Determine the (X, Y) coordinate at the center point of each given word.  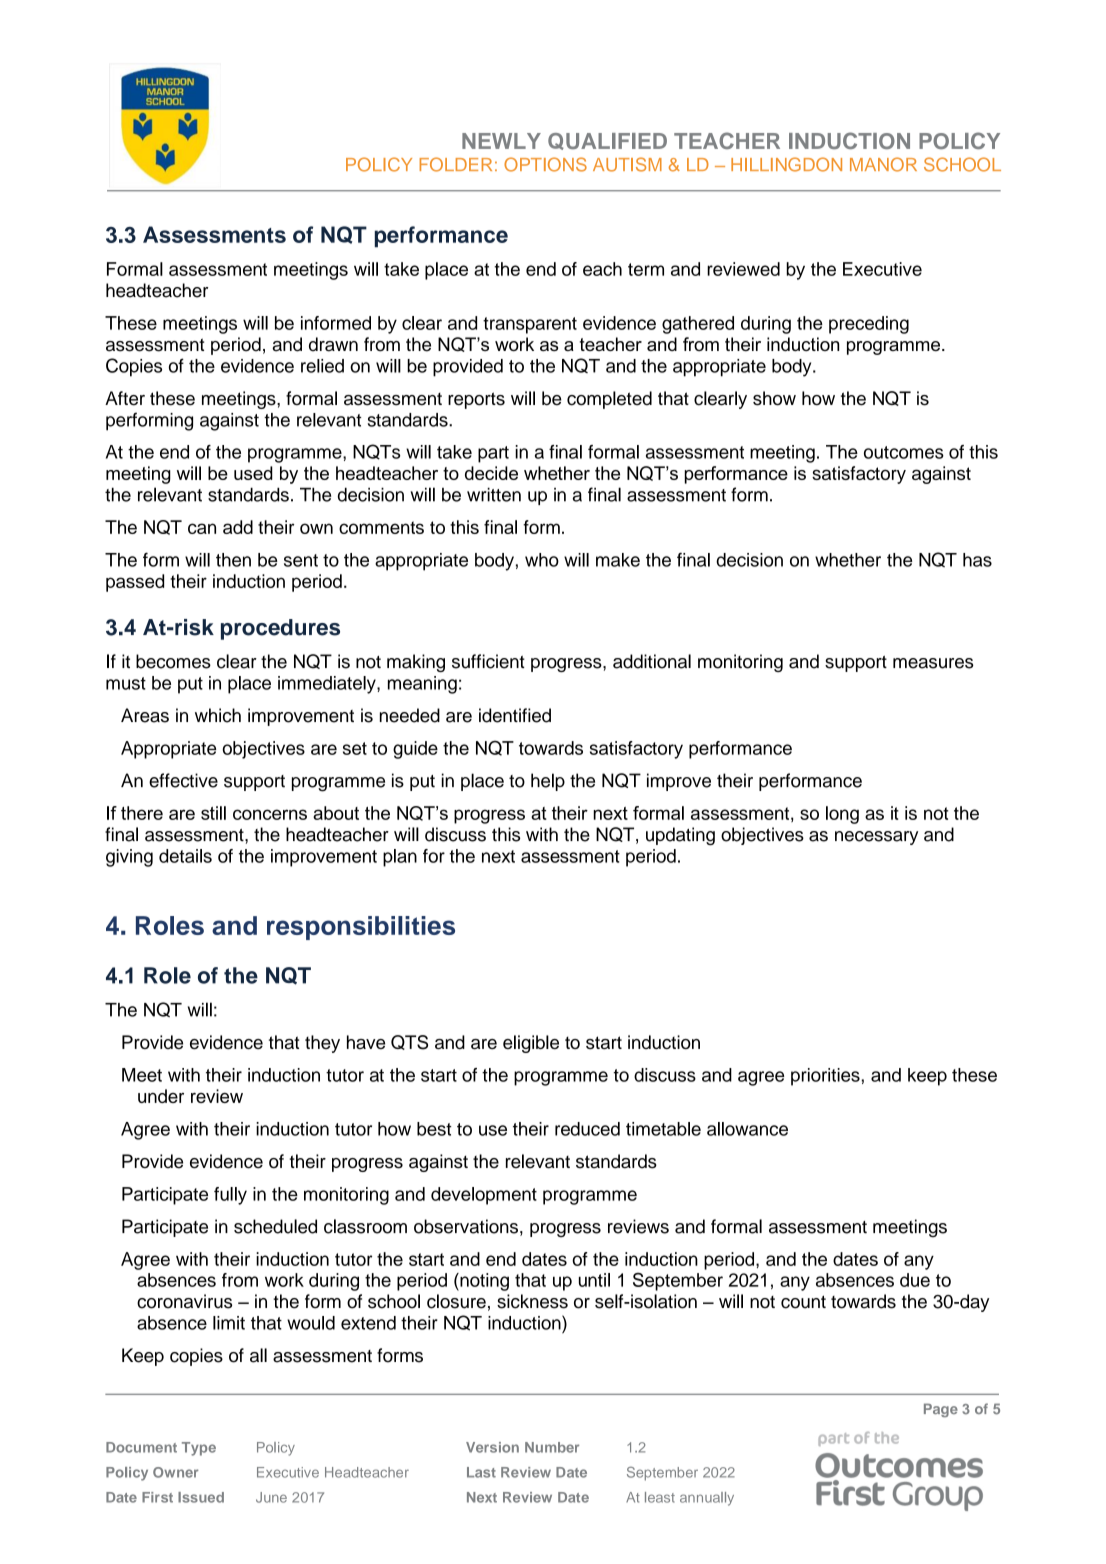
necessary (876, 838)
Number (552, 1447)
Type (199, 1449)
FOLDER (455, 164)
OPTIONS (545, 164)
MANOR (883, 164)
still (213, 813)
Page (941, 1410)
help (548, 782)
